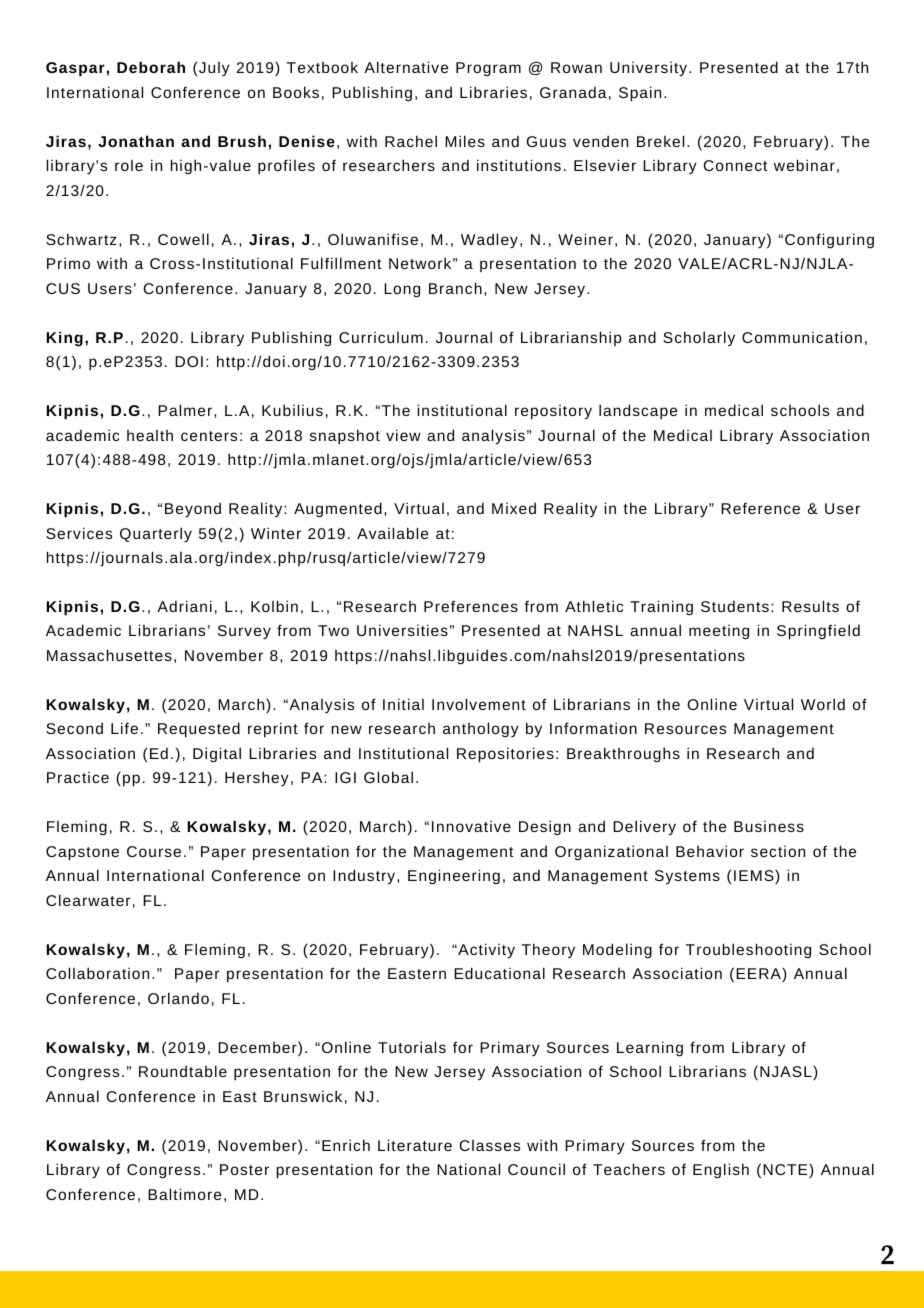  I want to click on Miles, so click(465, 141).
